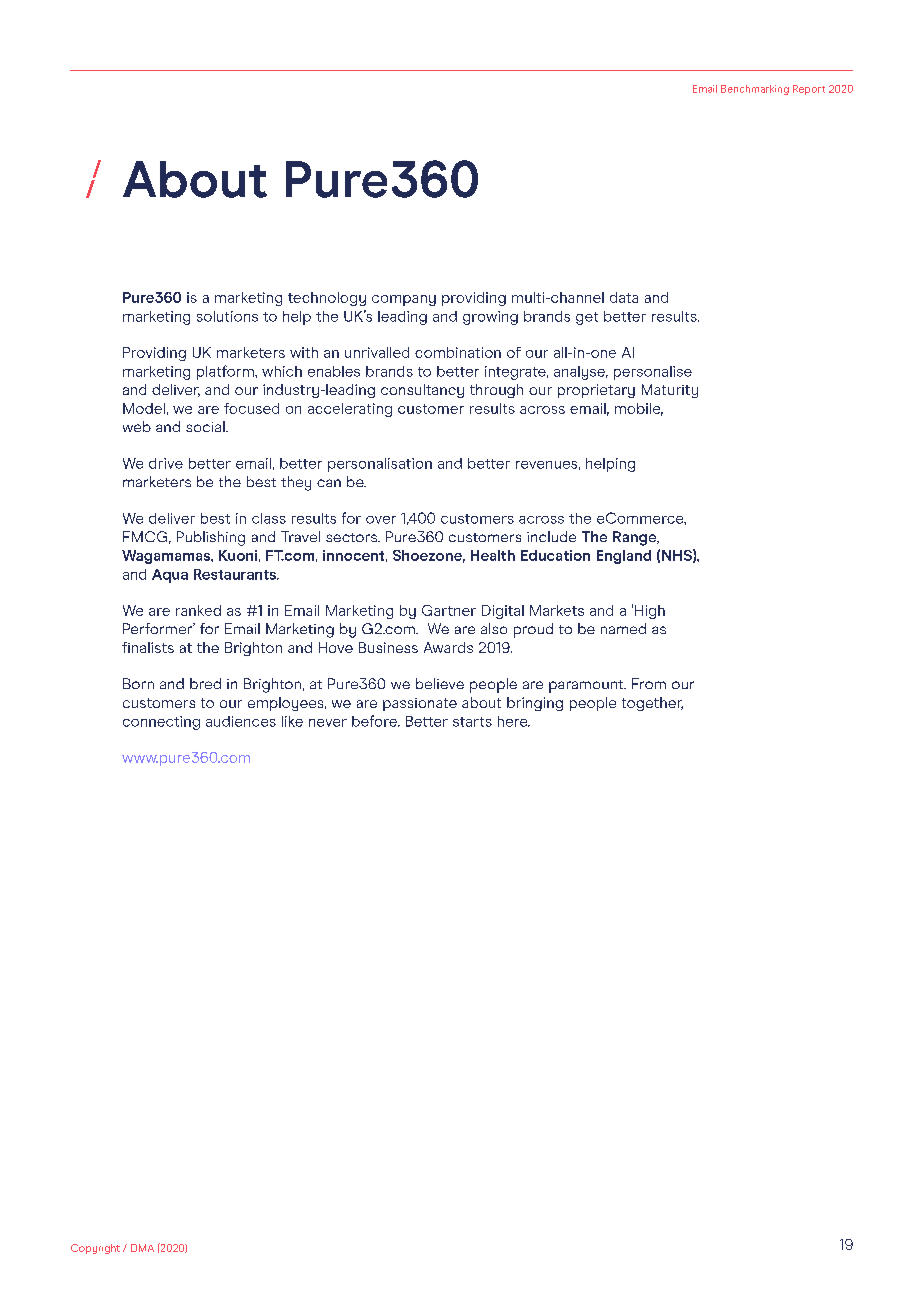 The image size is (924, 1308). I want to click on together, so click(652, 704).
